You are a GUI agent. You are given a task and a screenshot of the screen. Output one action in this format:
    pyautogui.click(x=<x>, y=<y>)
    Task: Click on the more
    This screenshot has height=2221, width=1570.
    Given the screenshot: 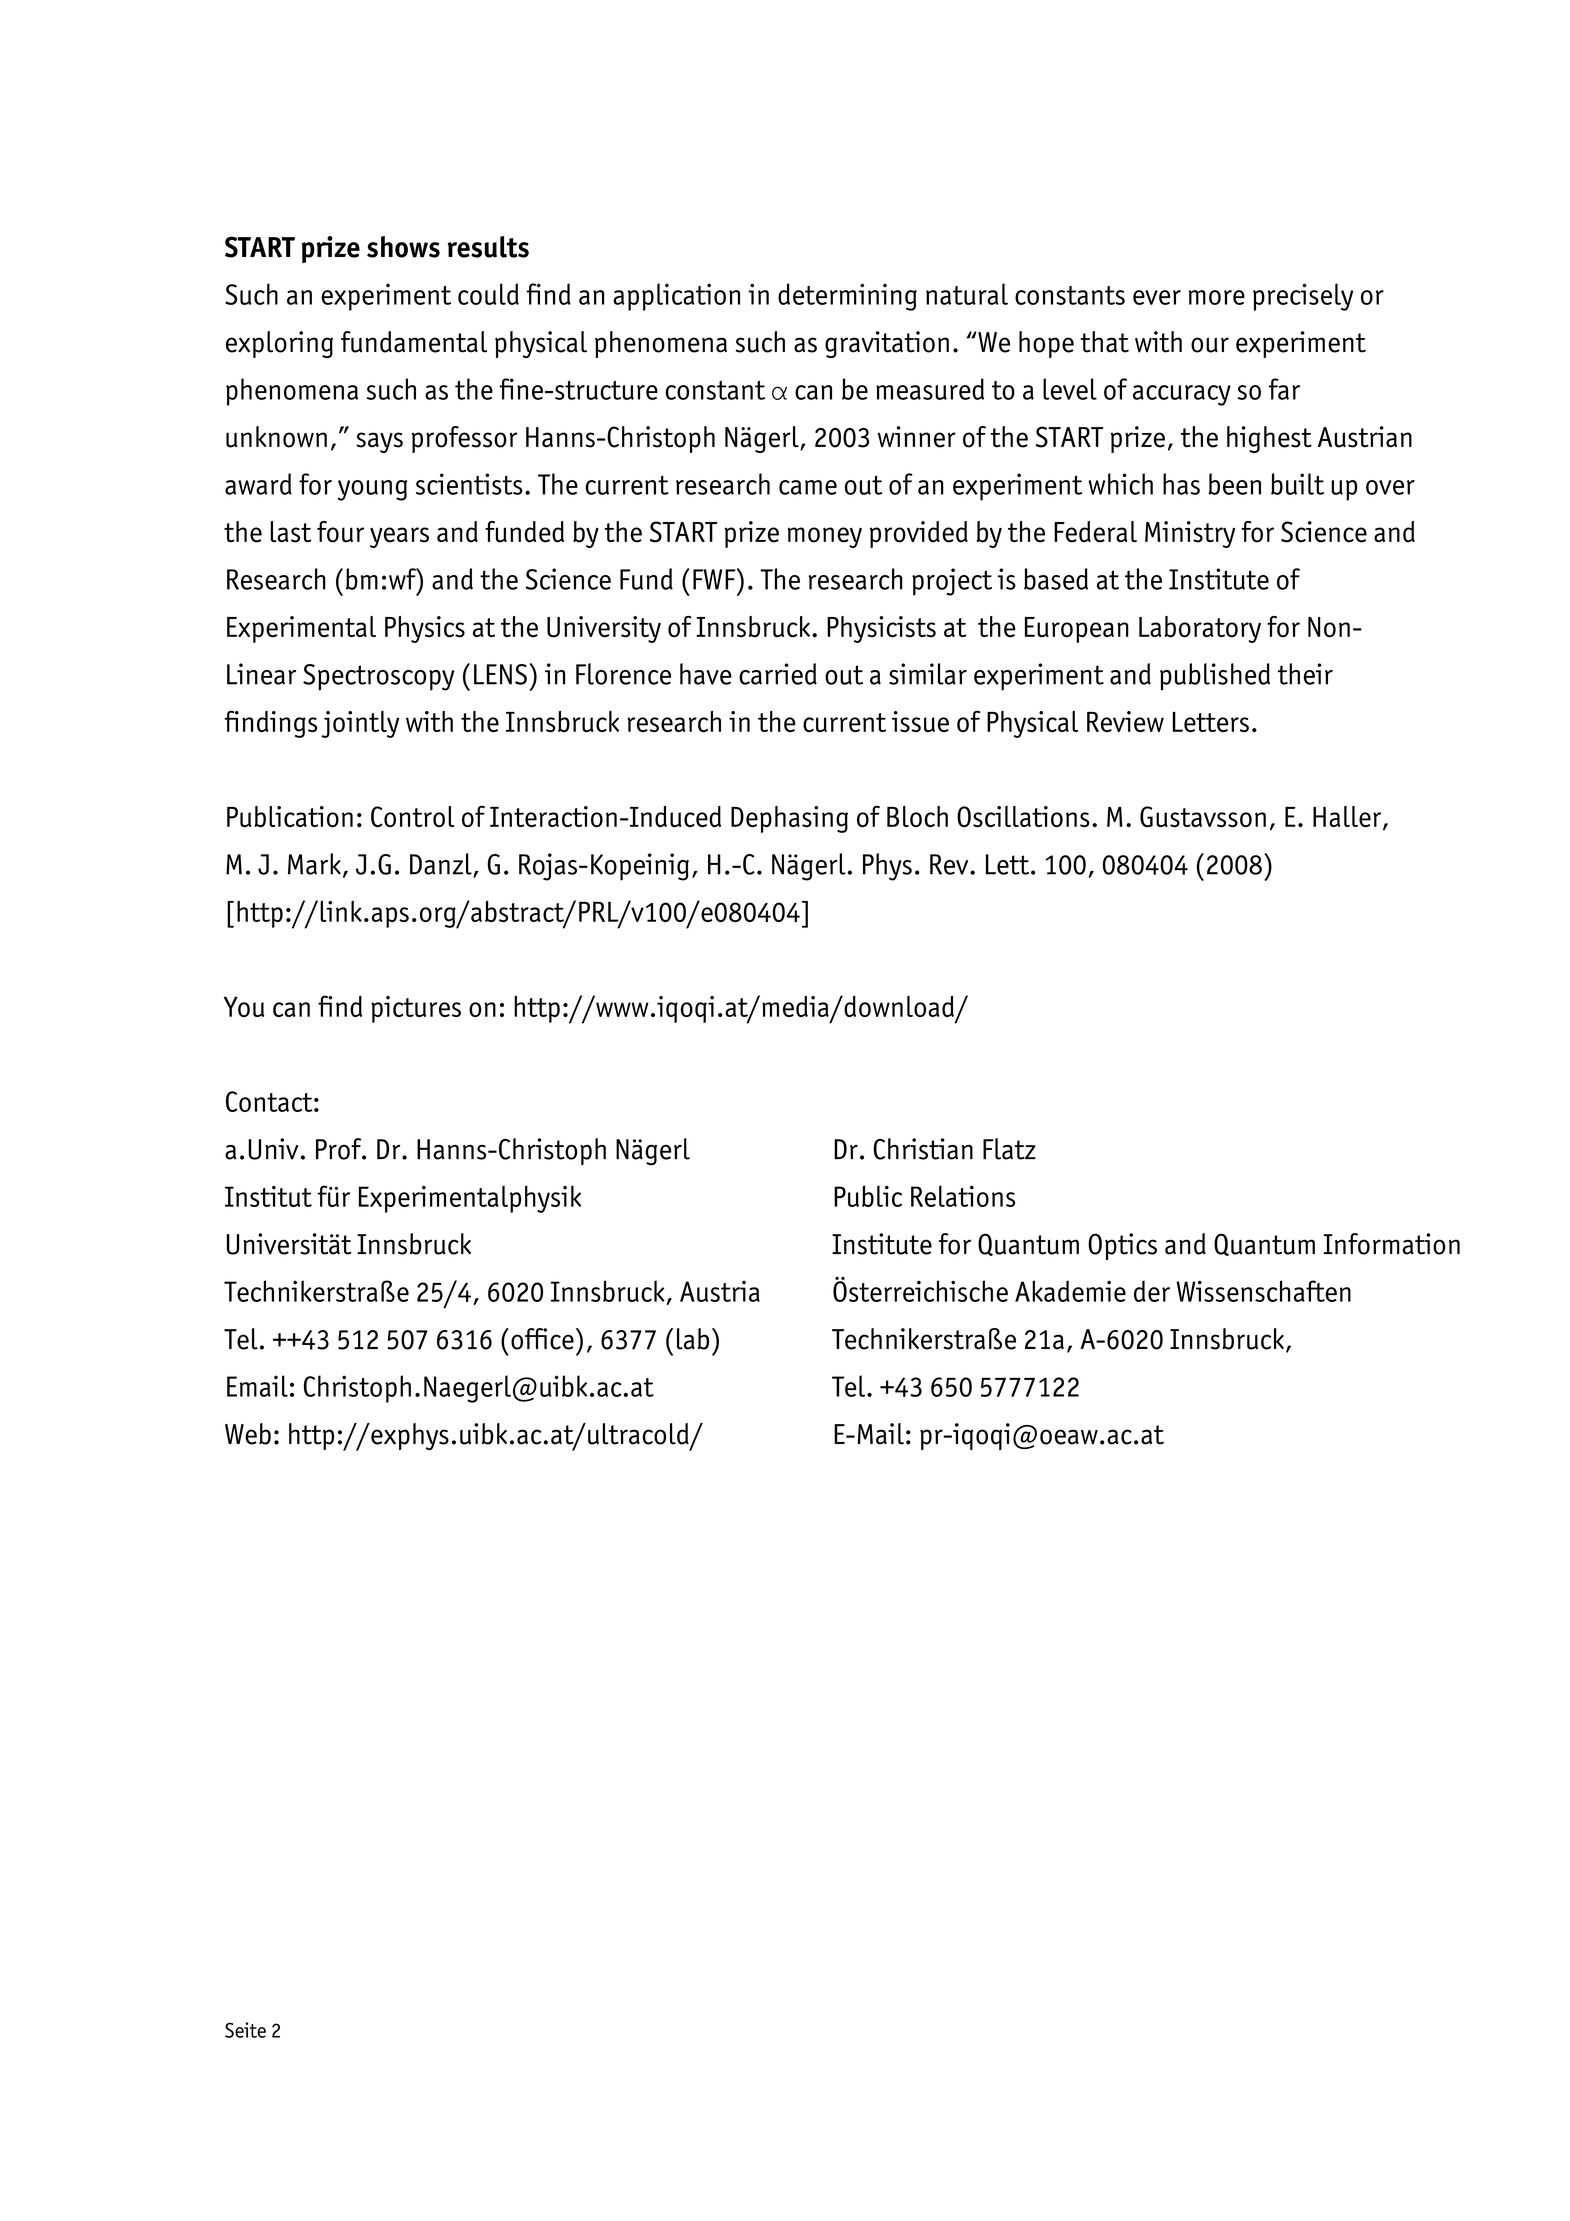 What is the action you would take?
    pyautogui.click(x=1216, y=297)
